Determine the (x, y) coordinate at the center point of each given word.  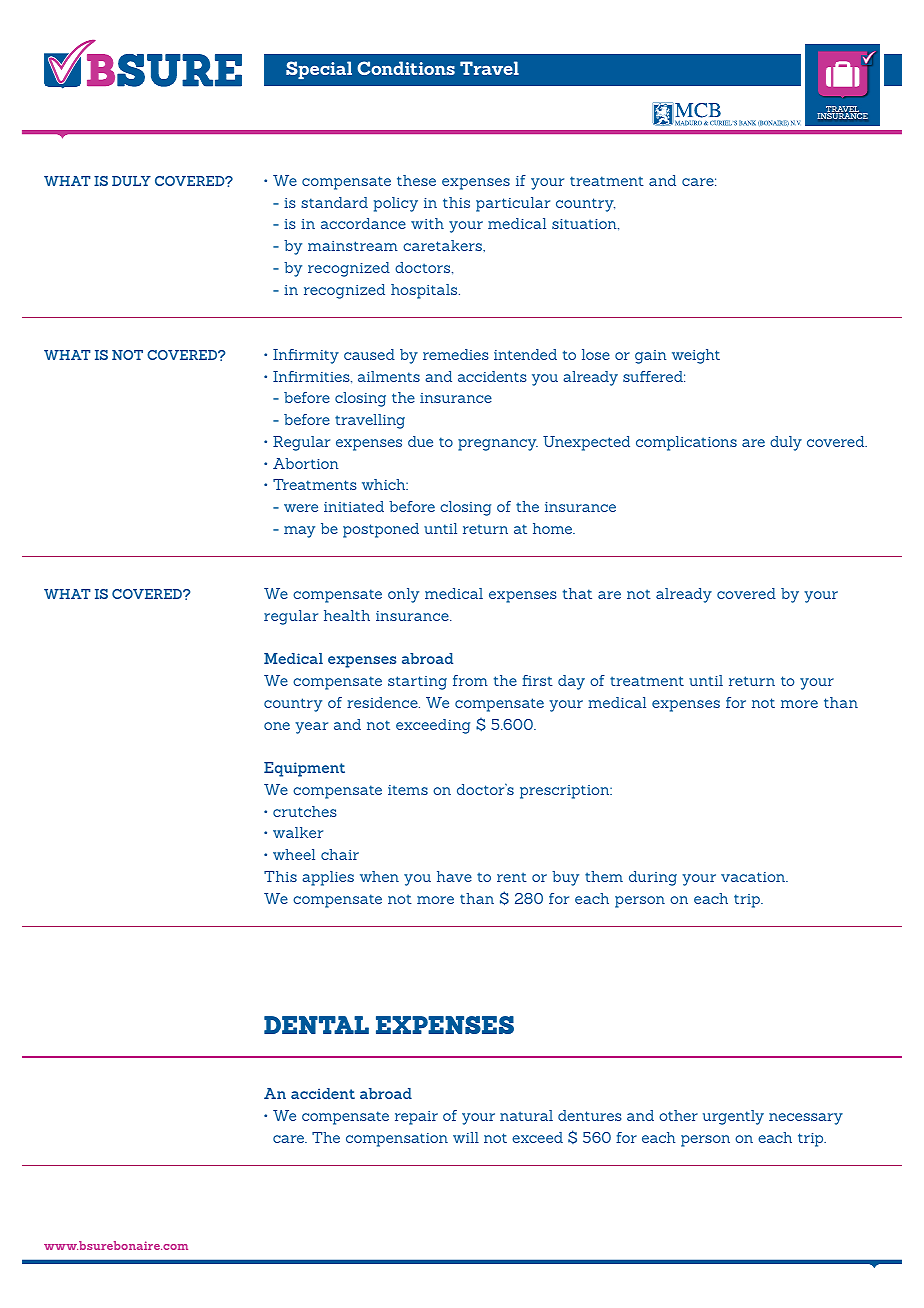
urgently (733, 1117)
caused (369, 354)
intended (525, 354)
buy (565, 878)
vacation (754, 877)
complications (686, 443)
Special (319, 70)
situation (585, 224)
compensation (397, 1140)
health (347, 615)
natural (526, 1115)
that (577, 593)
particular (513, 204)
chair (340, 854)
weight (696, 356)
